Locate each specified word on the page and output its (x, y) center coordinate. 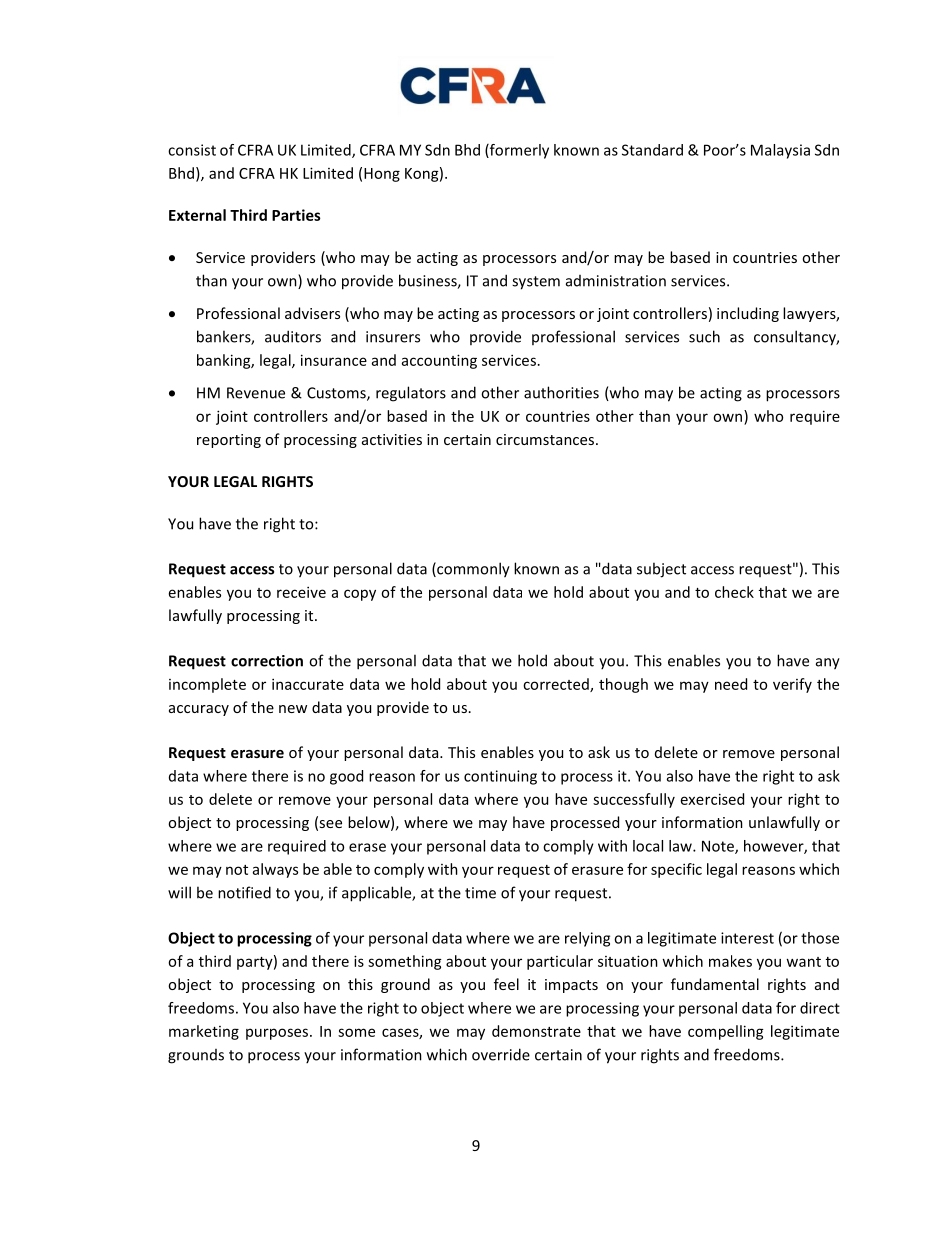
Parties (296, 215)
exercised (712, 799)
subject (661, 570)
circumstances (545, 439)
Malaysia (780, 151)
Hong (382, 175)
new (293, 709)
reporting (229, 441)
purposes (277, 1034)
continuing (500, 777)
